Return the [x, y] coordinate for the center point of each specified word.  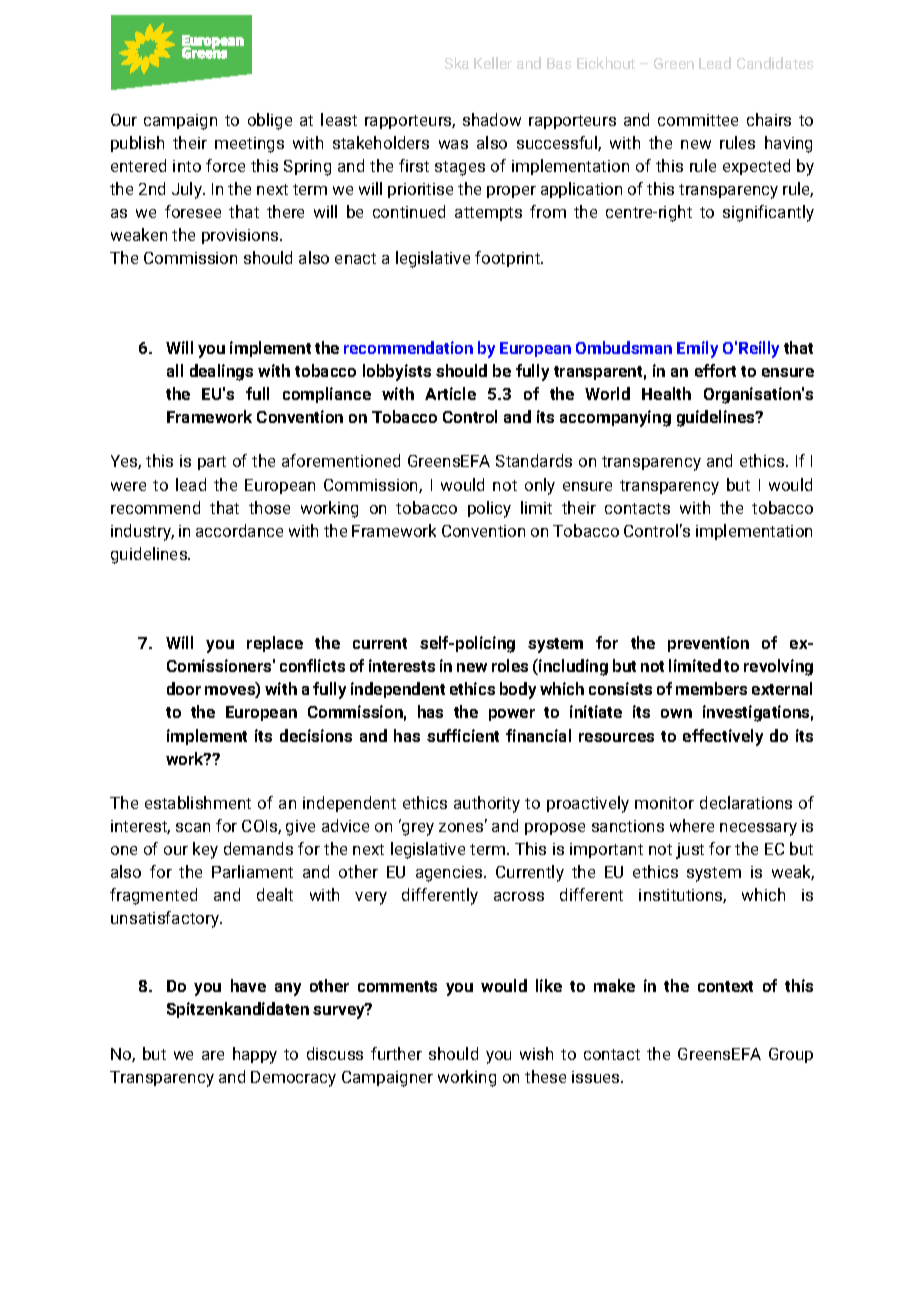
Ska [457, 63]
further [396, 1053]
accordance [239, 530]
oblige [270, 121]
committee [698, 120]
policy [489, 509]
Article [450, 393]
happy [255, 1055]
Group [791, 1055]
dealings [221, 372]
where [692, 825]
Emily [697, 349]
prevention [708, 644]
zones [462, 826]
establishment [198, 802]
